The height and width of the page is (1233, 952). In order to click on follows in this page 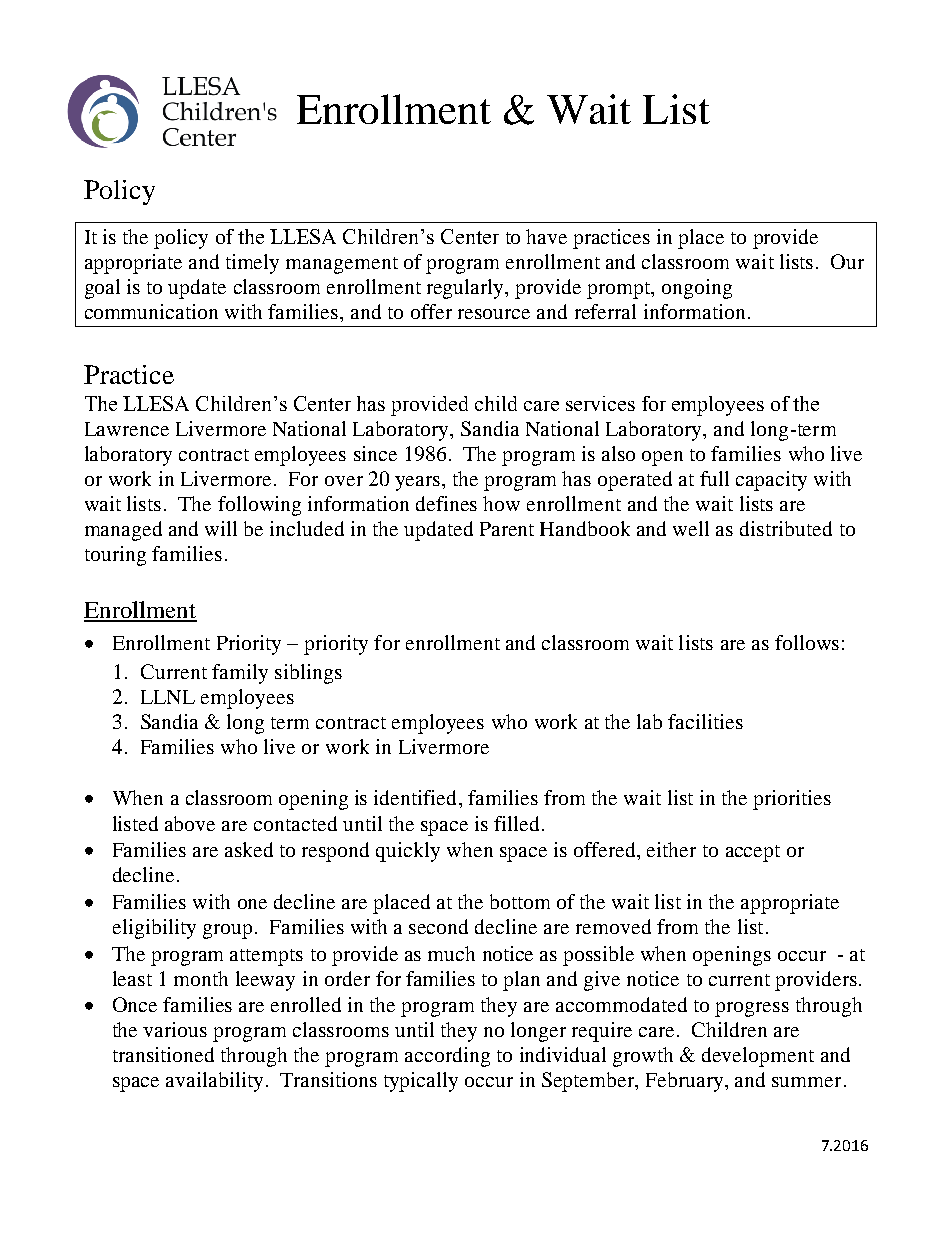, I will do `click(807, 642)`.
